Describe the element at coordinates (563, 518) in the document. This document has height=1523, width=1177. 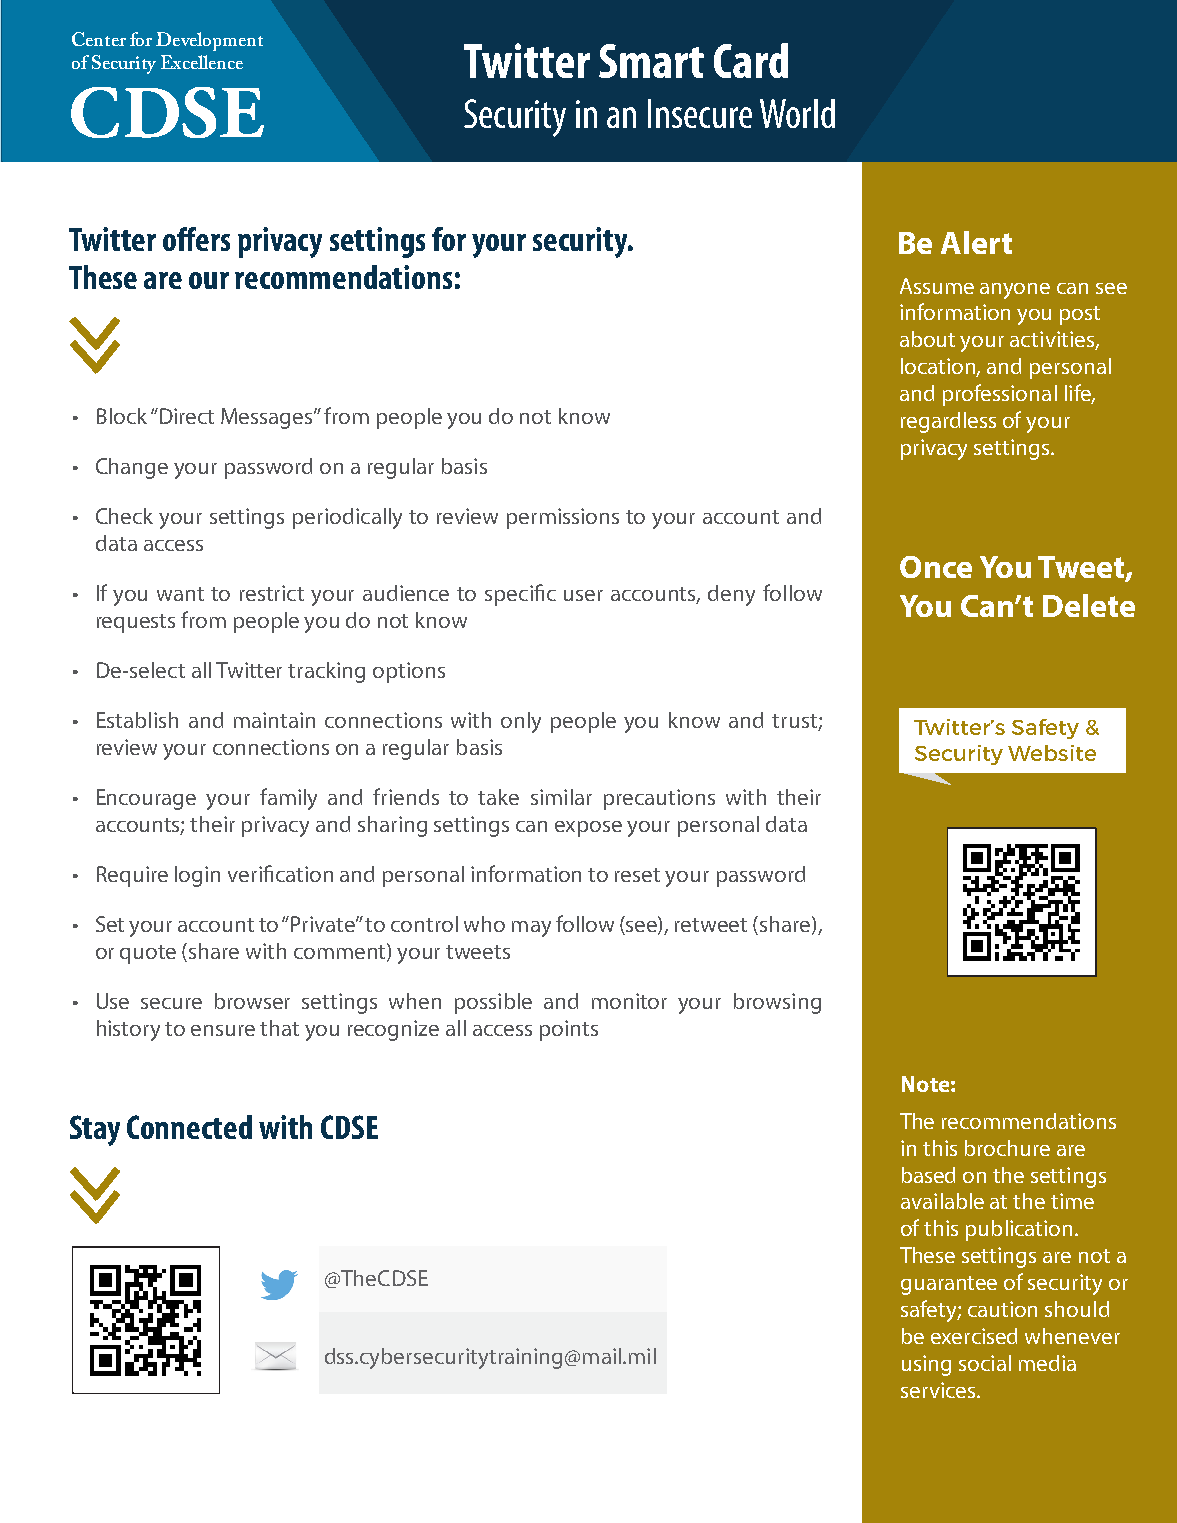
I see `permissions` at that location.
